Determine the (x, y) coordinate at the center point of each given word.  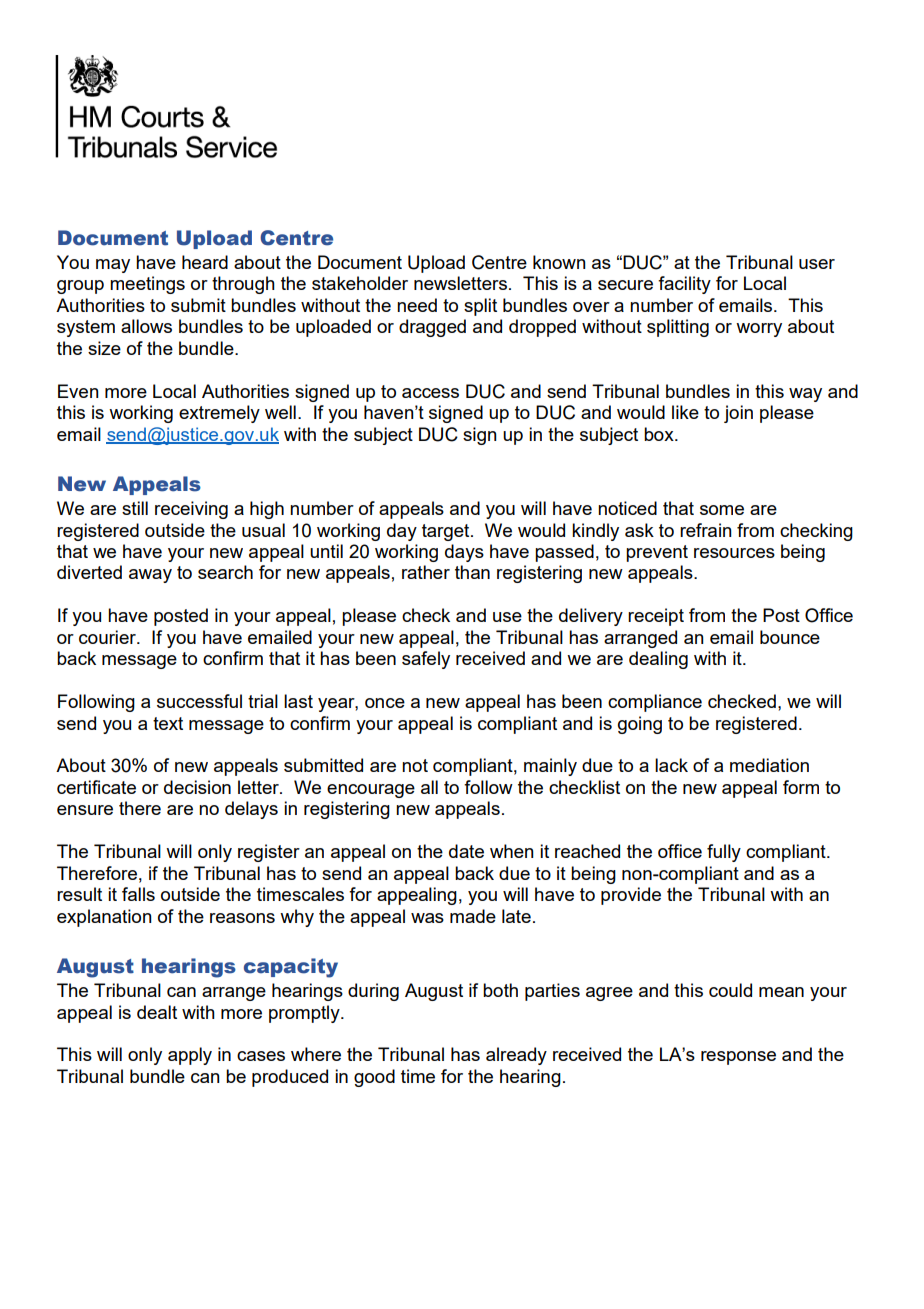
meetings (147, 285)
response (738, 1058)
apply (190, 1056)
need (417, 305)
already (516, 1056)
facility (684, 285)
